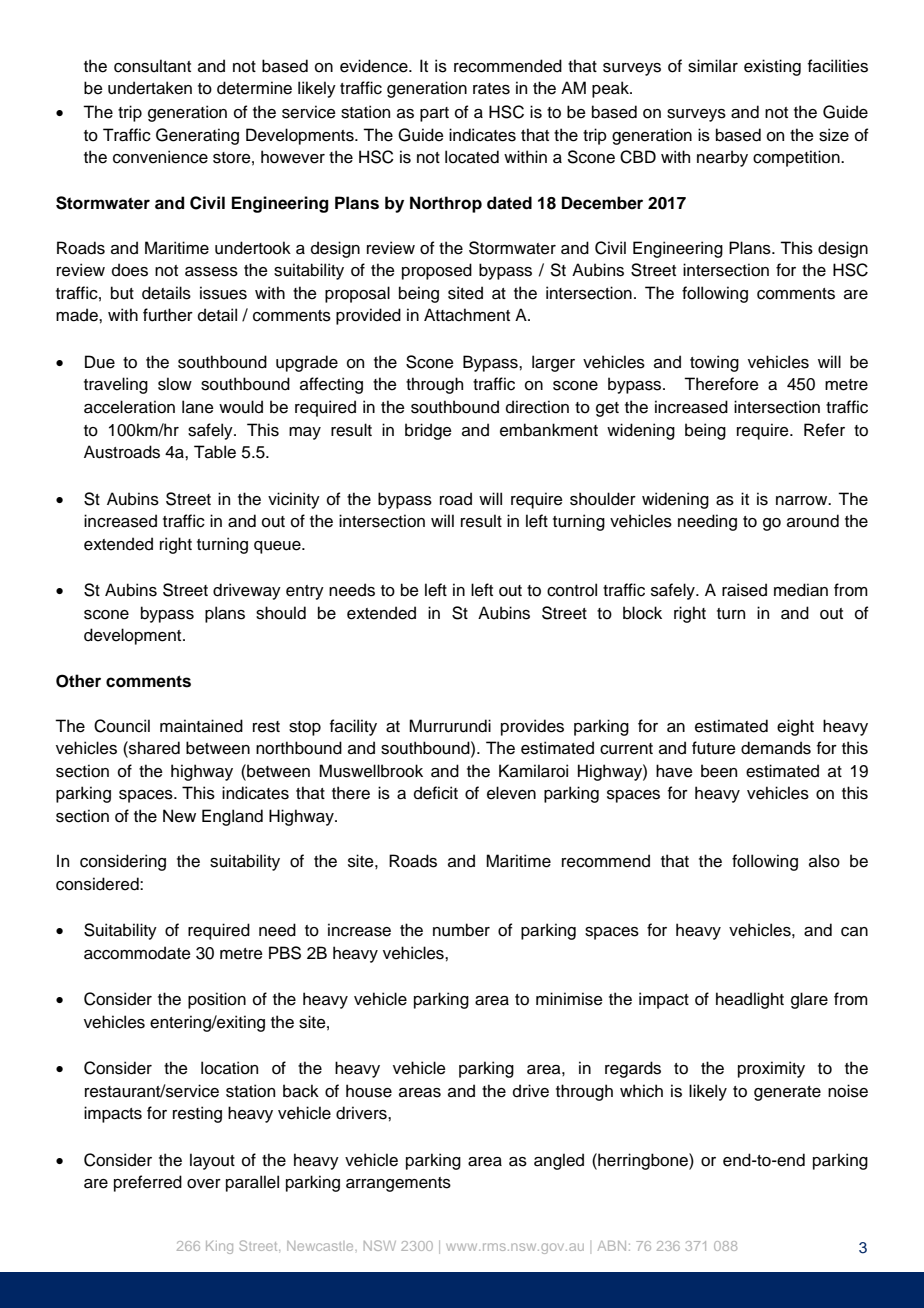 The width and height of the screenshot is (924, 1308). Describe the element at coordinates (787, 1093) in the screenshot. I see `generate` at that location.
